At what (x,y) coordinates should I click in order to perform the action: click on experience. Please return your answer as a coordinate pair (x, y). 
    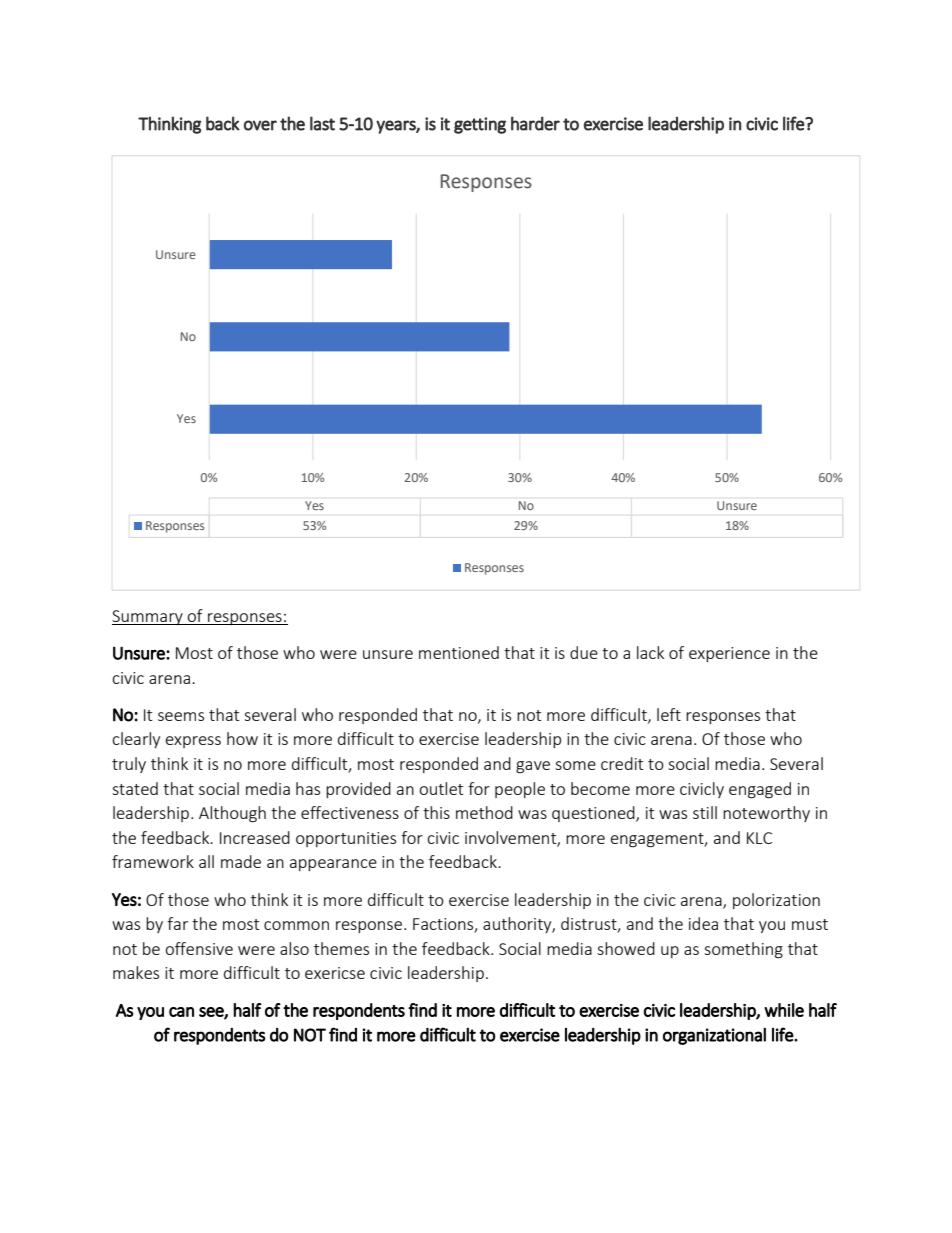
    Looking at the image, I should click on (729, 654).
